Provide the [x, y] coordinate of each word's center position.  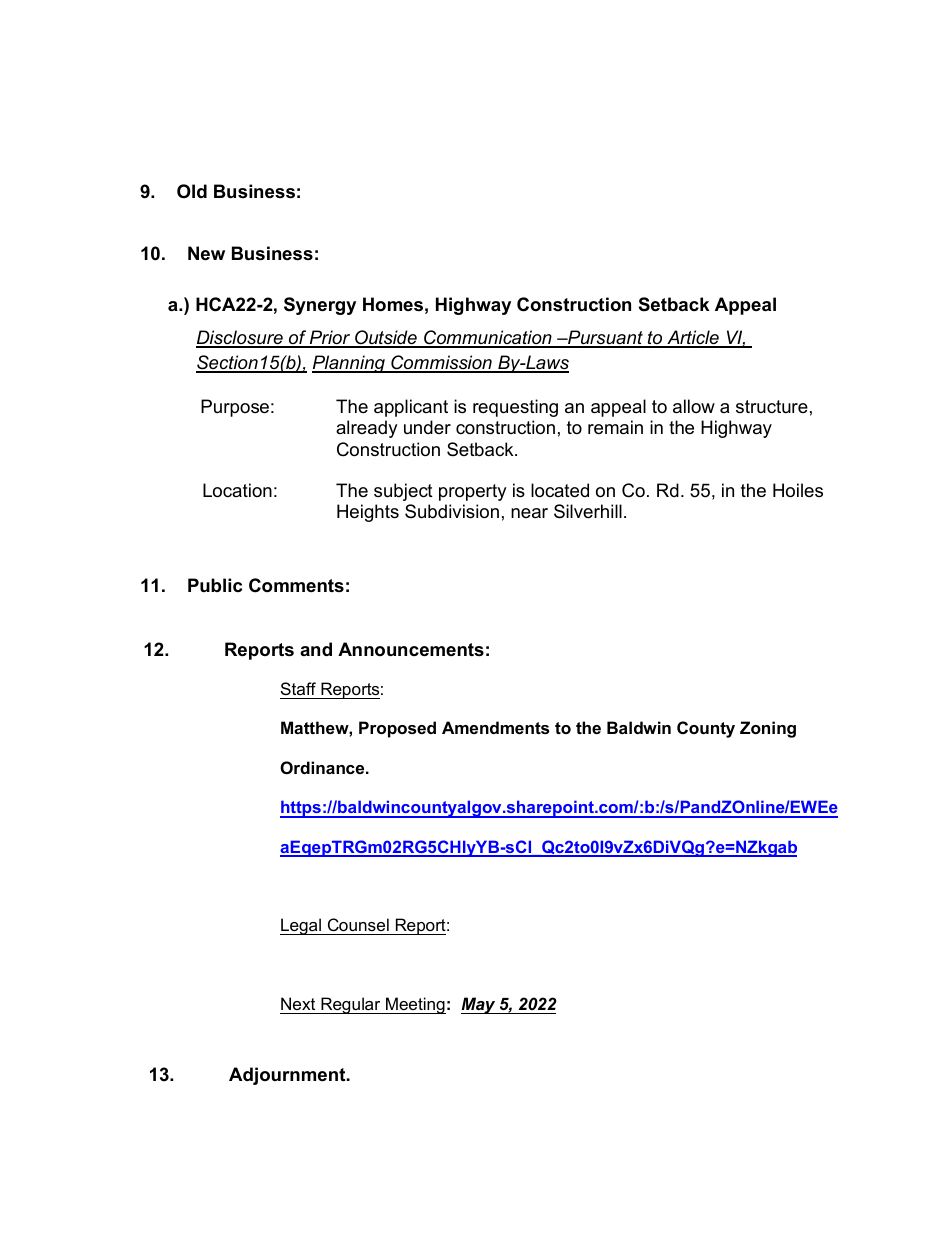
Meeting [415, 1005]
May [479, 1005]
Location [237, 490]
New [206, 253]
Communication [488, 338]
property [473, 492]
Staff [298, 688]
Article [693, 338]
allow [694, 406]
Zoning [768, 729]
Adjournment [288, 1076]
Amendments [495, 727]
